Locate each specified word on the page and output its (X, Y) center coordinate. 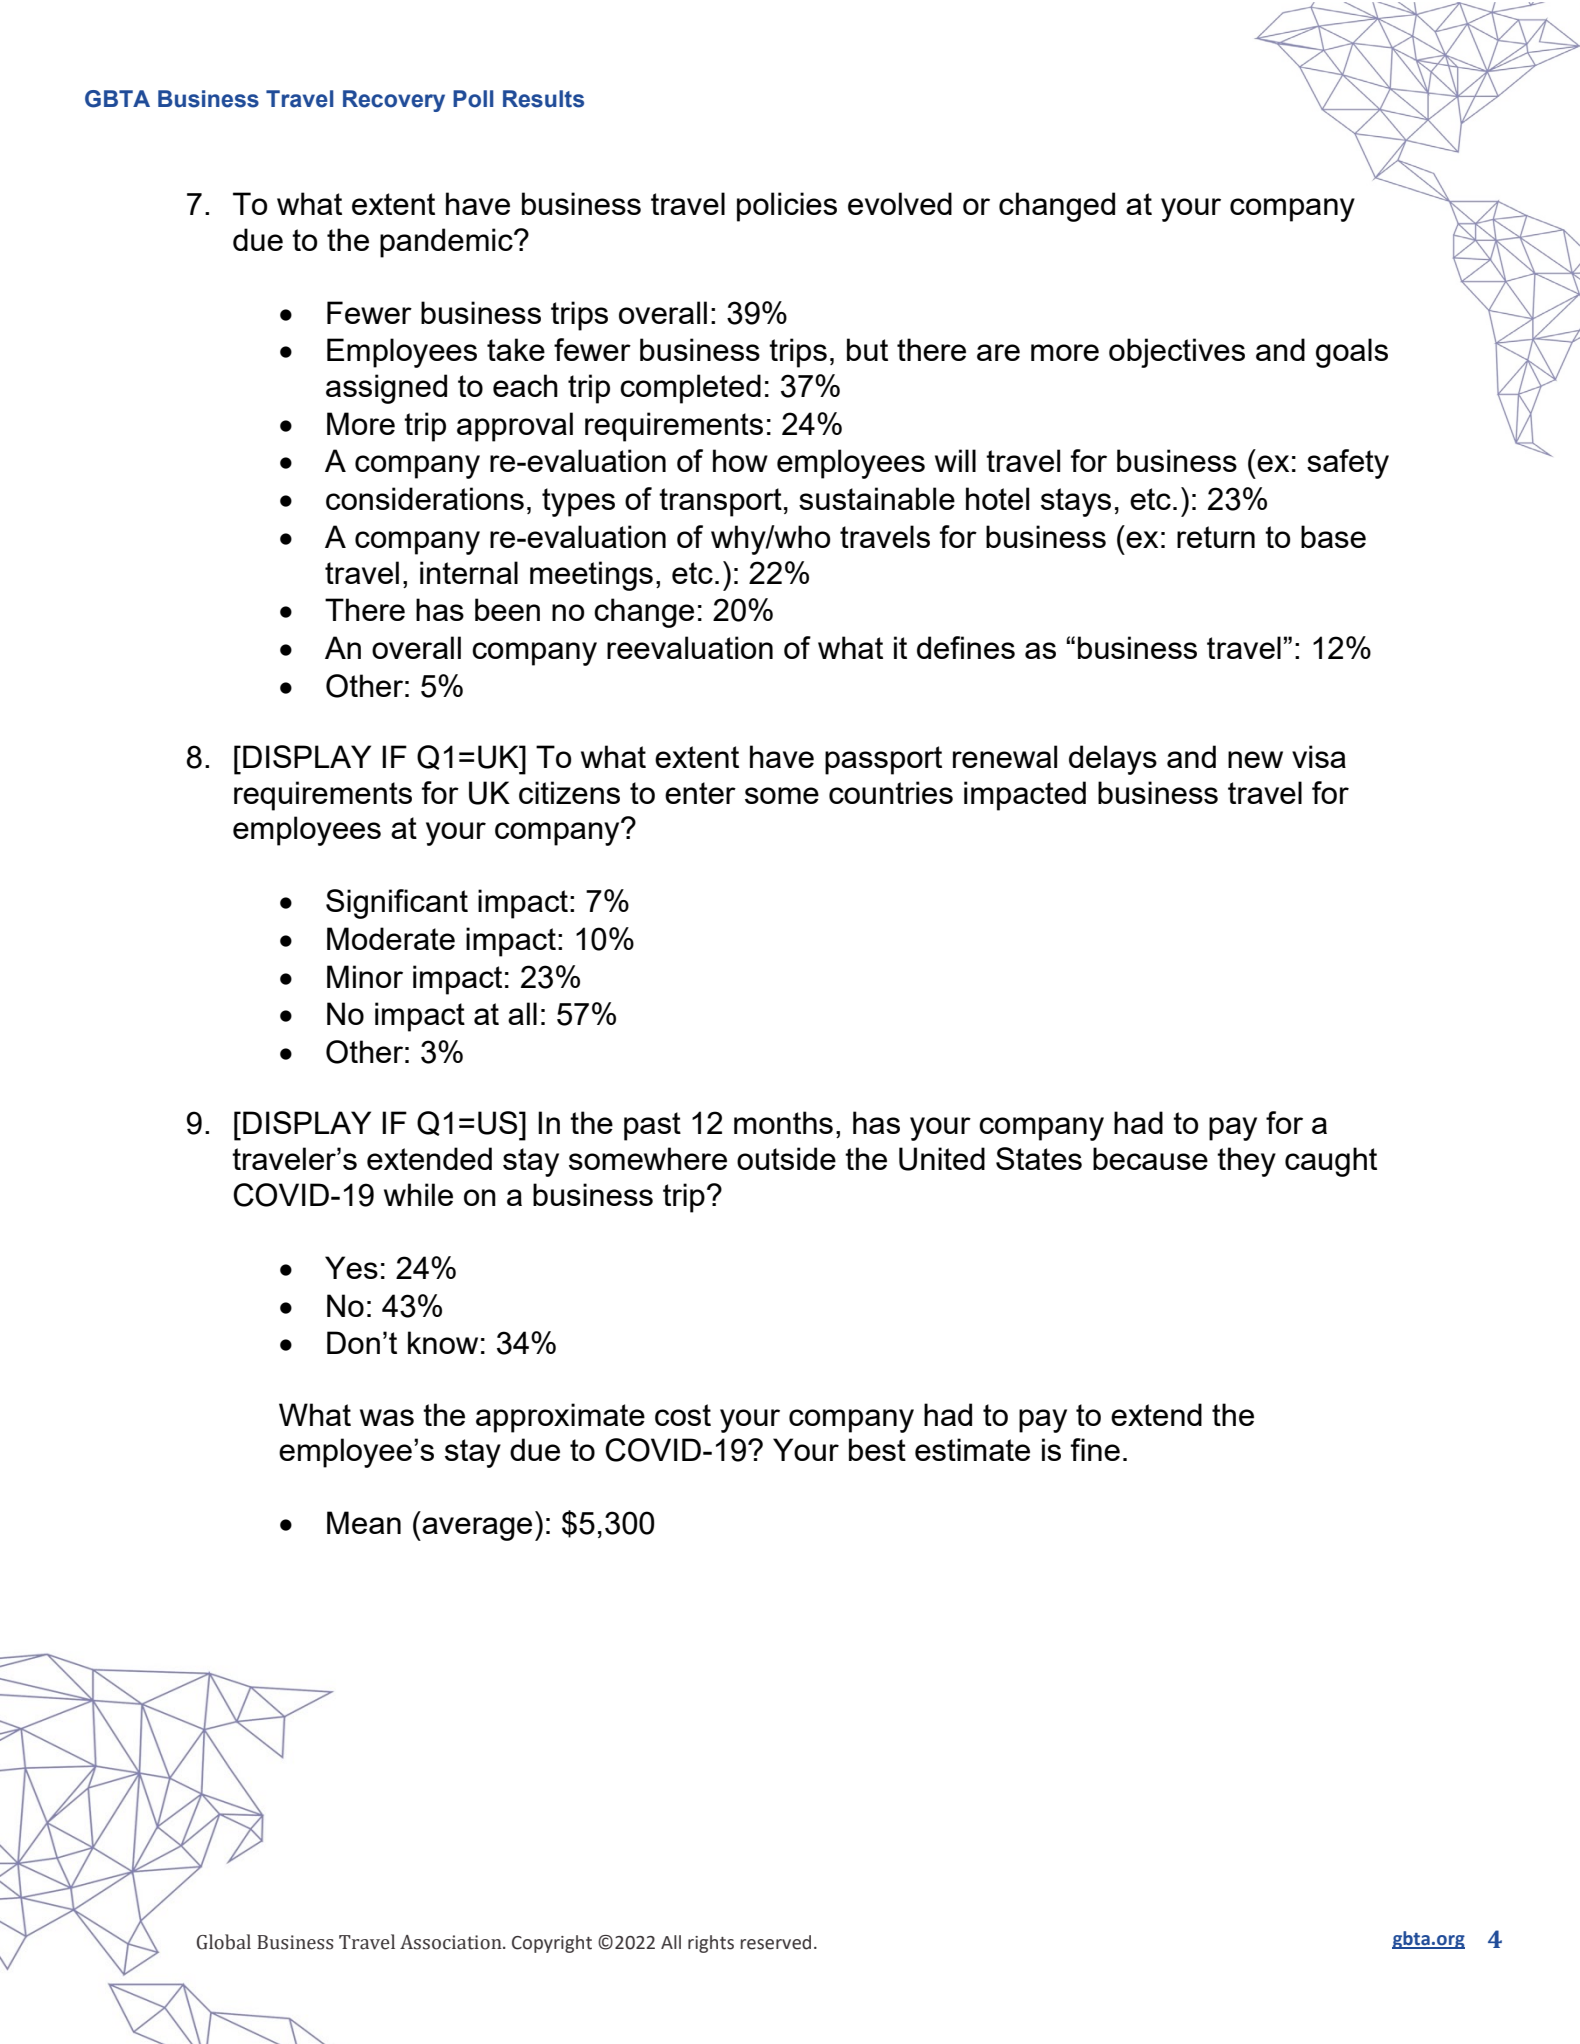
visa (1319, 756)
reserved (776, 1942)
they (1246, 1162)
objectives (1177, 353)
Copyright (552, 1944)
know (443, 1342)
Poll (473, 99)
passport (883, 760)
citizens (569, 792)
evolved (900, 203)
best (877, 1449)
